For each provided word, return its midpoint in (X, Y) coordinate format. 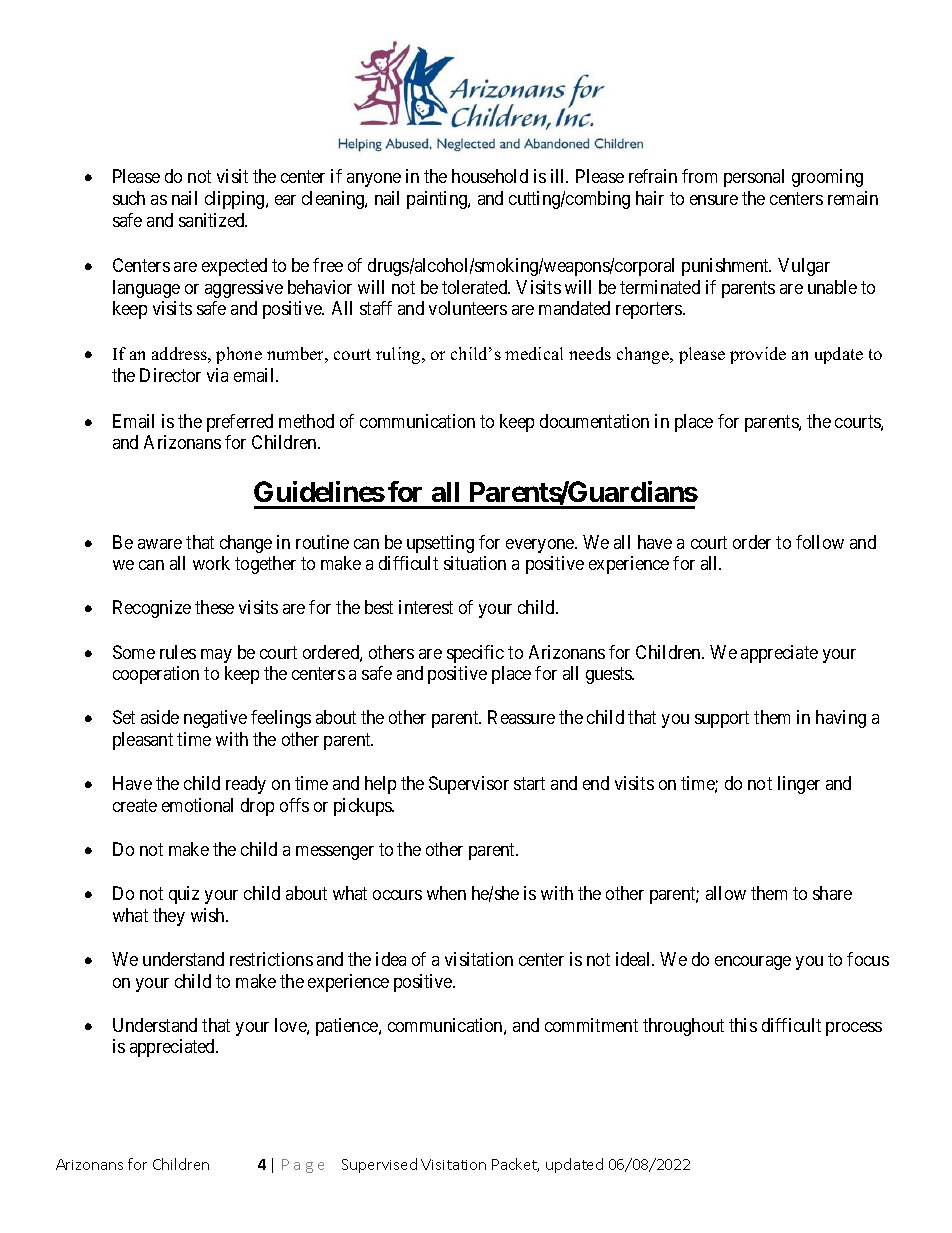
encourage (753, 963)
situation (475, 563)
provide (758, 355)
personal (754, 178)
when (446, 893)
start (529, 783)
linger (799, 785)
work (211, 563)
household (490, 176)
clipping (236, 200)
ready (246, 785)
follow (820, 542)
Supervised (379, 1165)
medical (534, 353)
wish (209, 915)
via (217, 375)
